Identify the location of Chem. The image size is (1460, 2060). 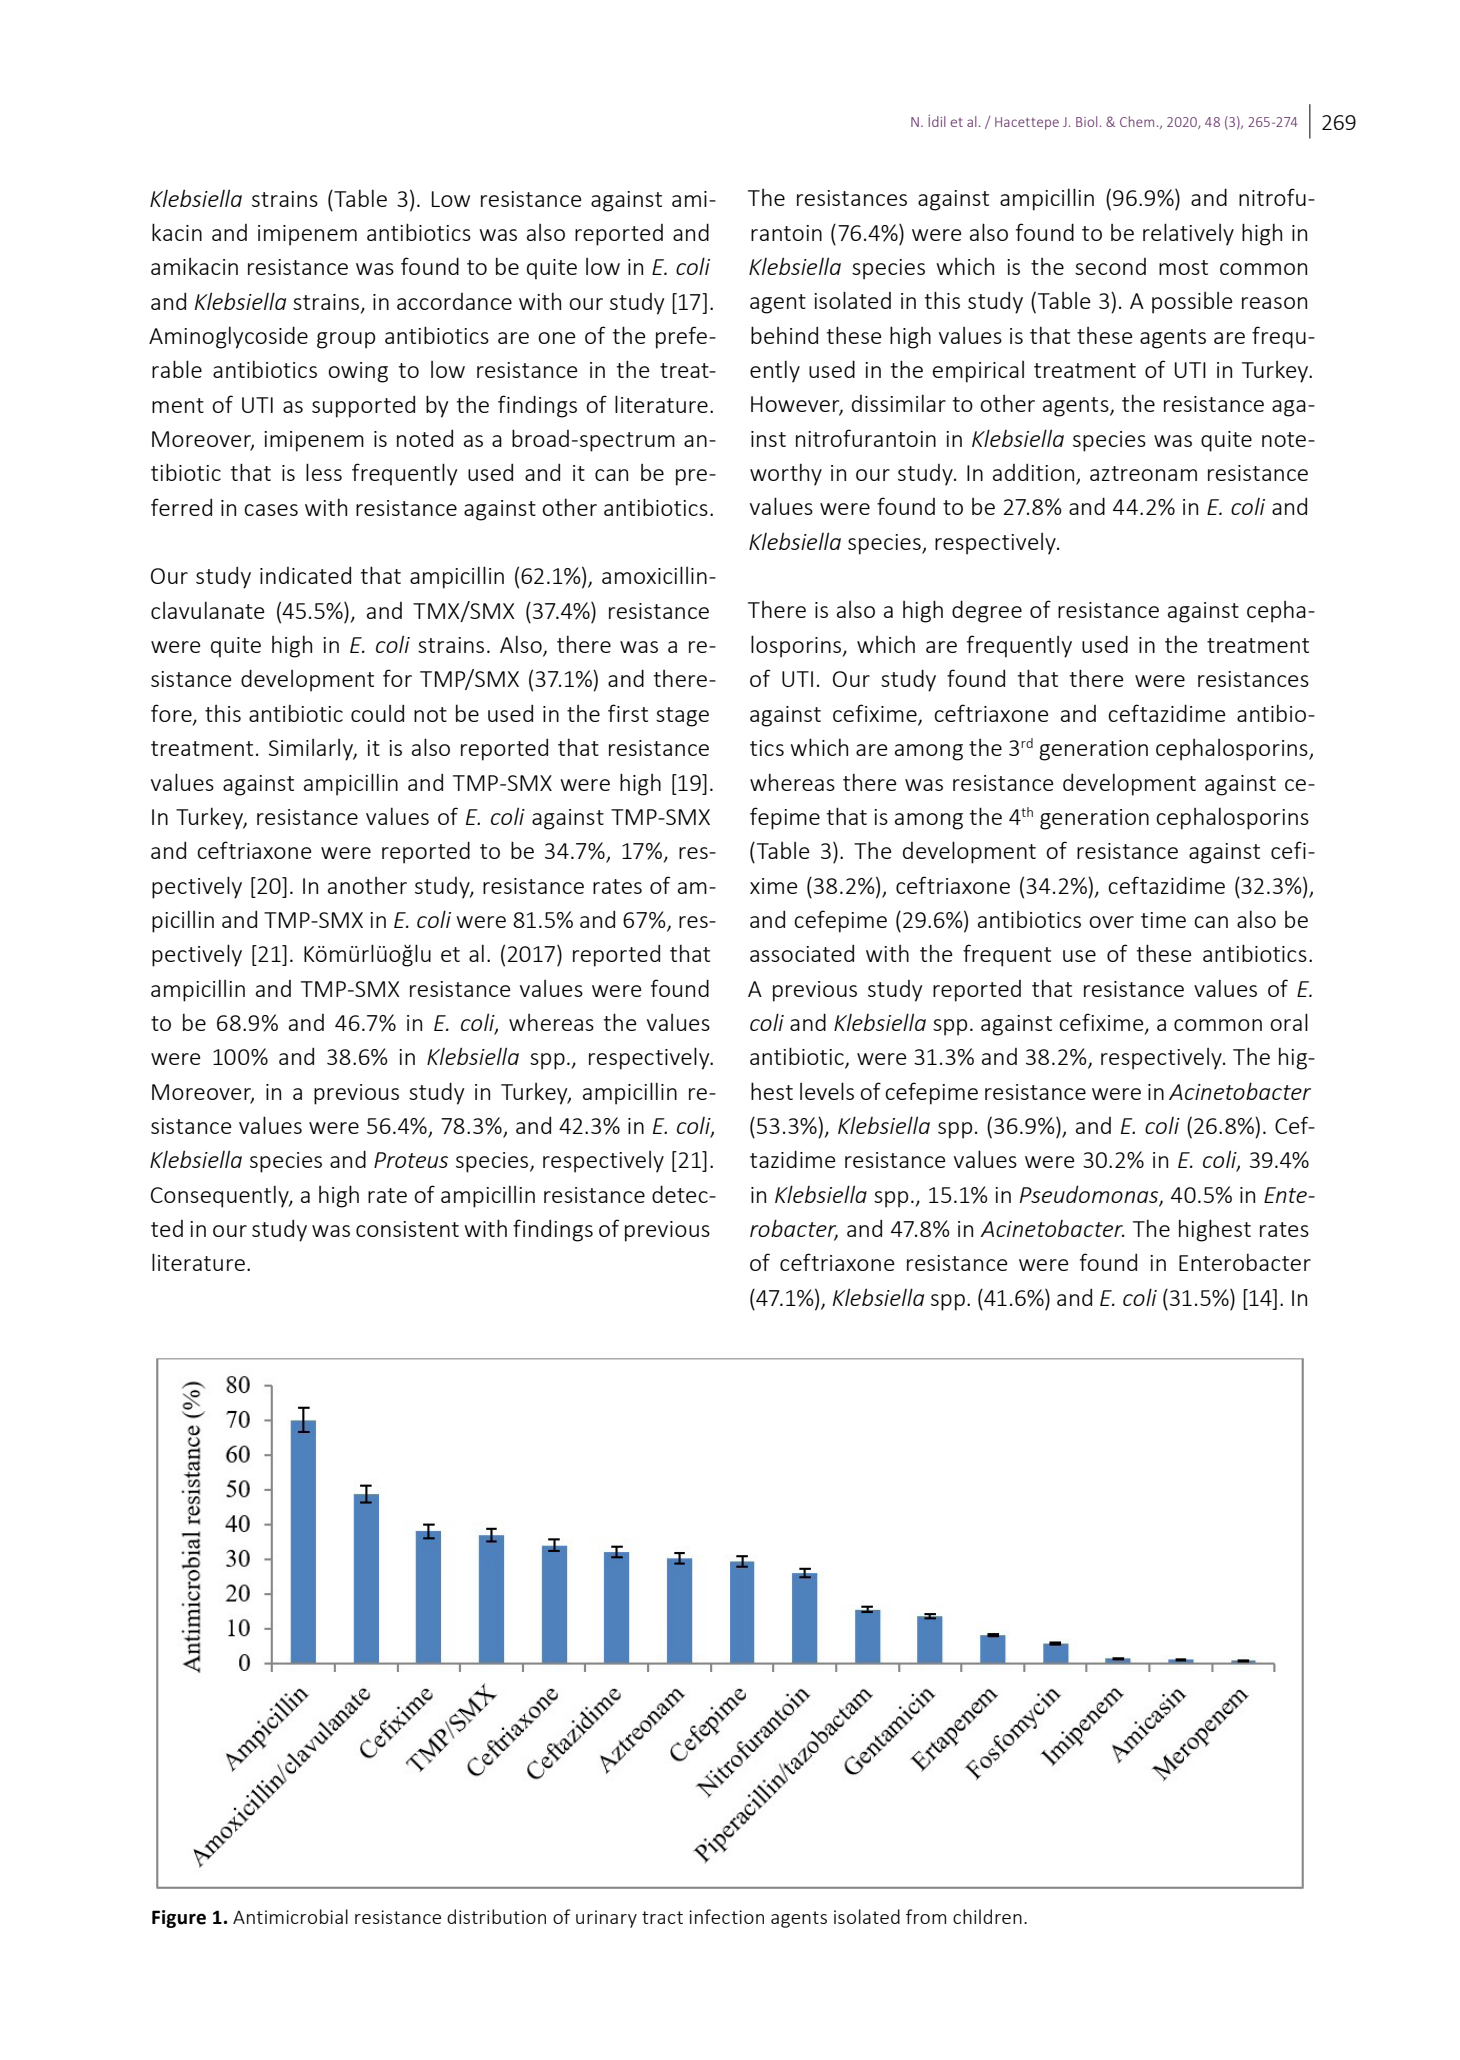
(1137, 121).
